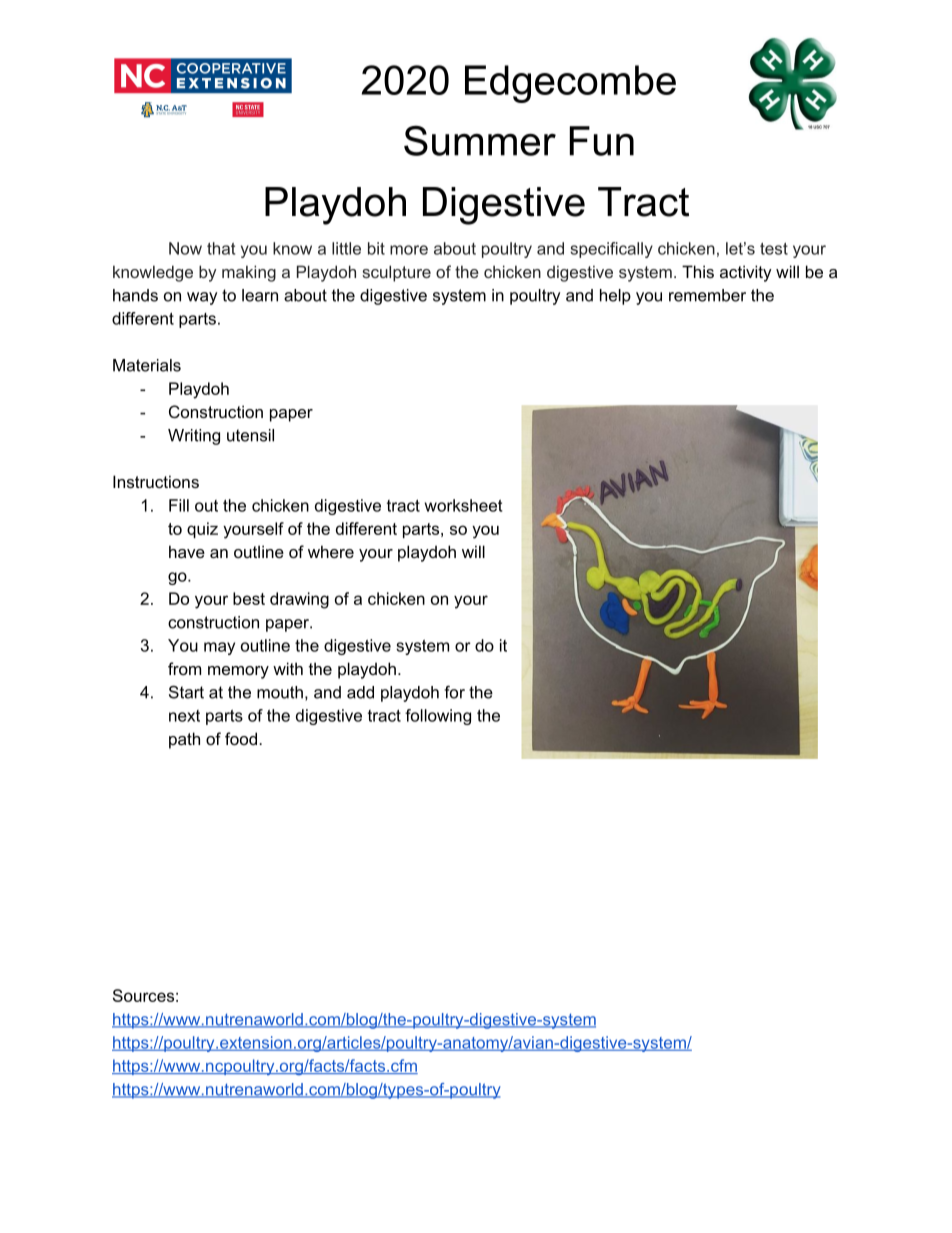 The image size is (952, 1233). I want to click on worksheet, so click(463, 505).
